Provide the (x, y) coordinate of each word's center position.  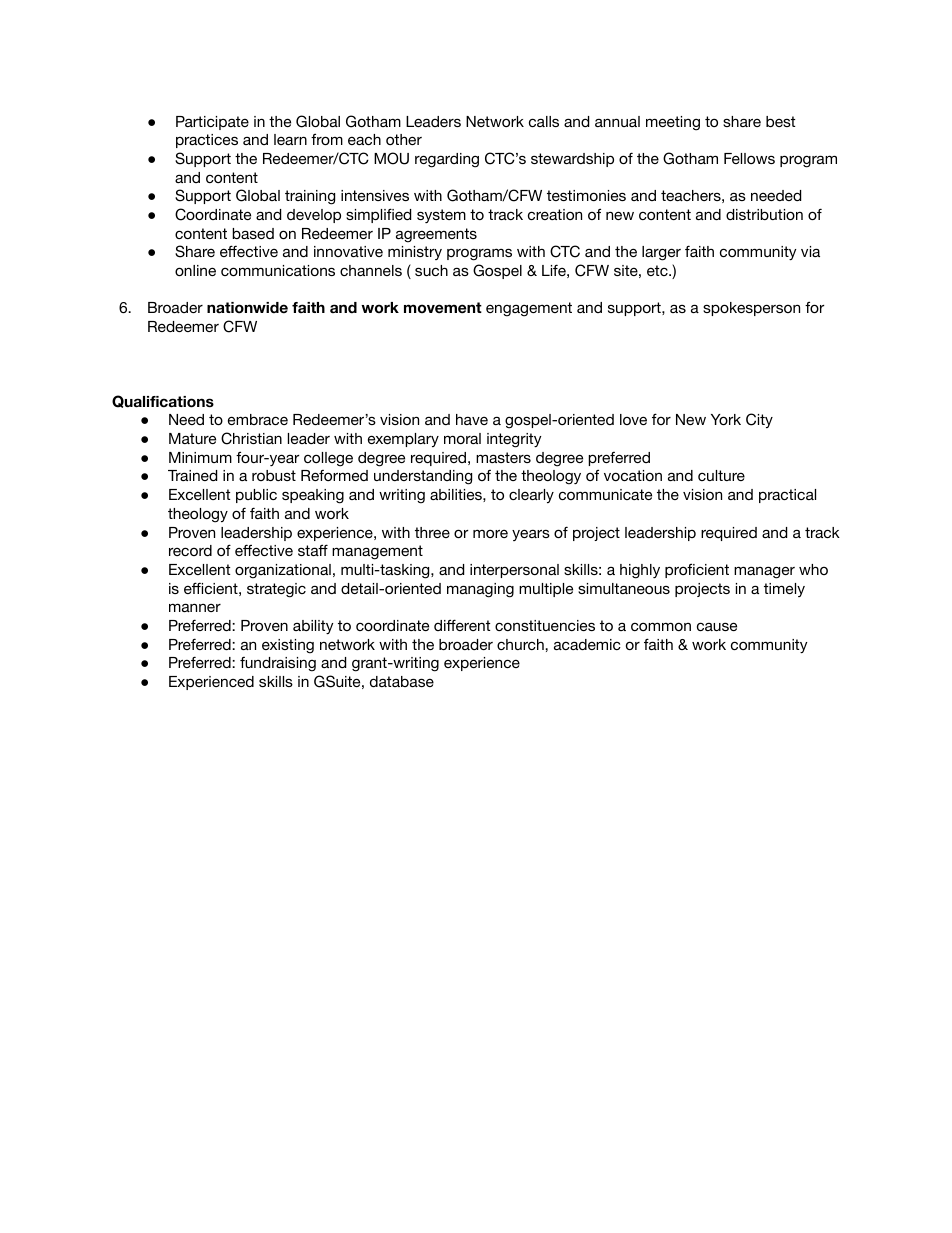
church (521, 644)
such (431, 270)
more (490, 533)
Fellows (749, 158)
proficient (697, 570)
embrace (258, 419)
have (472, 419)
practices (207, 141)
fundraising (278, 664)
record (190, 550)
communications (278, 270)
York (726, 419)
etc (658, 270)
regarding (447, 160)
